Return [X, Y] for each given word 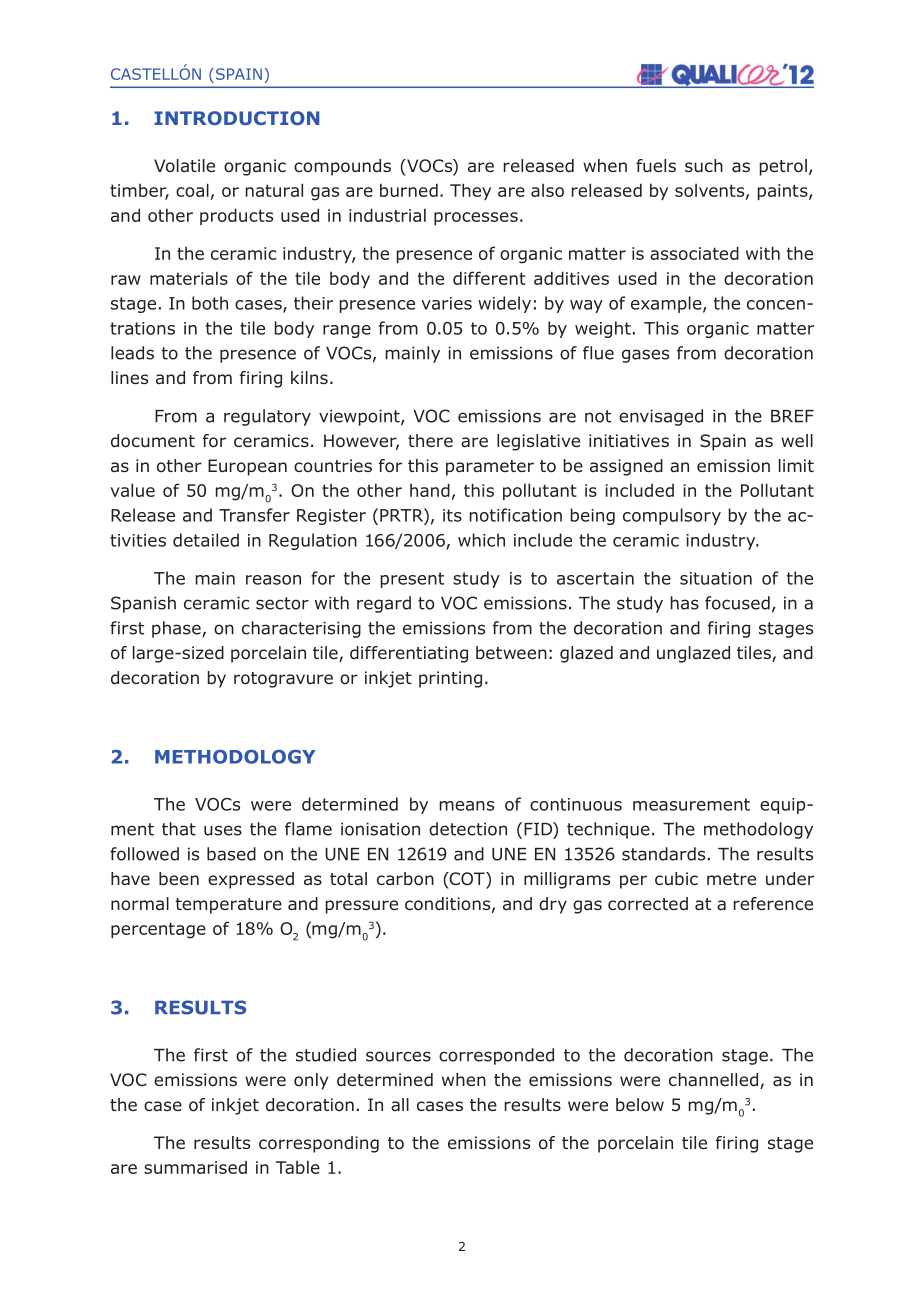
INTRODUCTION [236, 118]
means [467, 806]
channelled [715, 1081]
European [247, 467]
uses [223, 830]
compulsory [672, 516]
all [400, 1105]
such [704, 165]
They [470, 191]
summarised [195, 1167]
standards [663, 854]
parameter [490, 468]
